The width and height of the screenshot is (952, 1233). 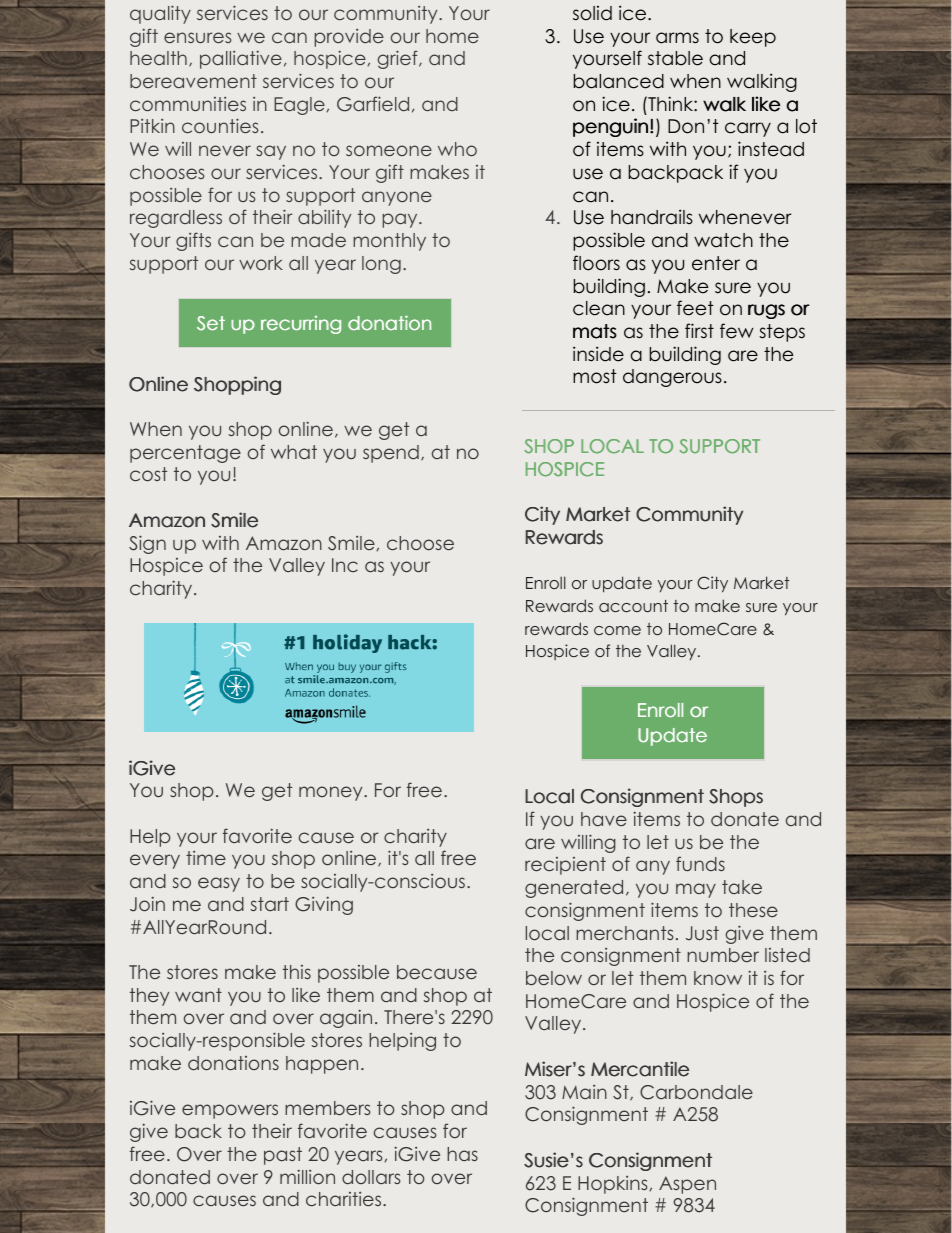 I want to click on past, so click(x=283, y=1156).
